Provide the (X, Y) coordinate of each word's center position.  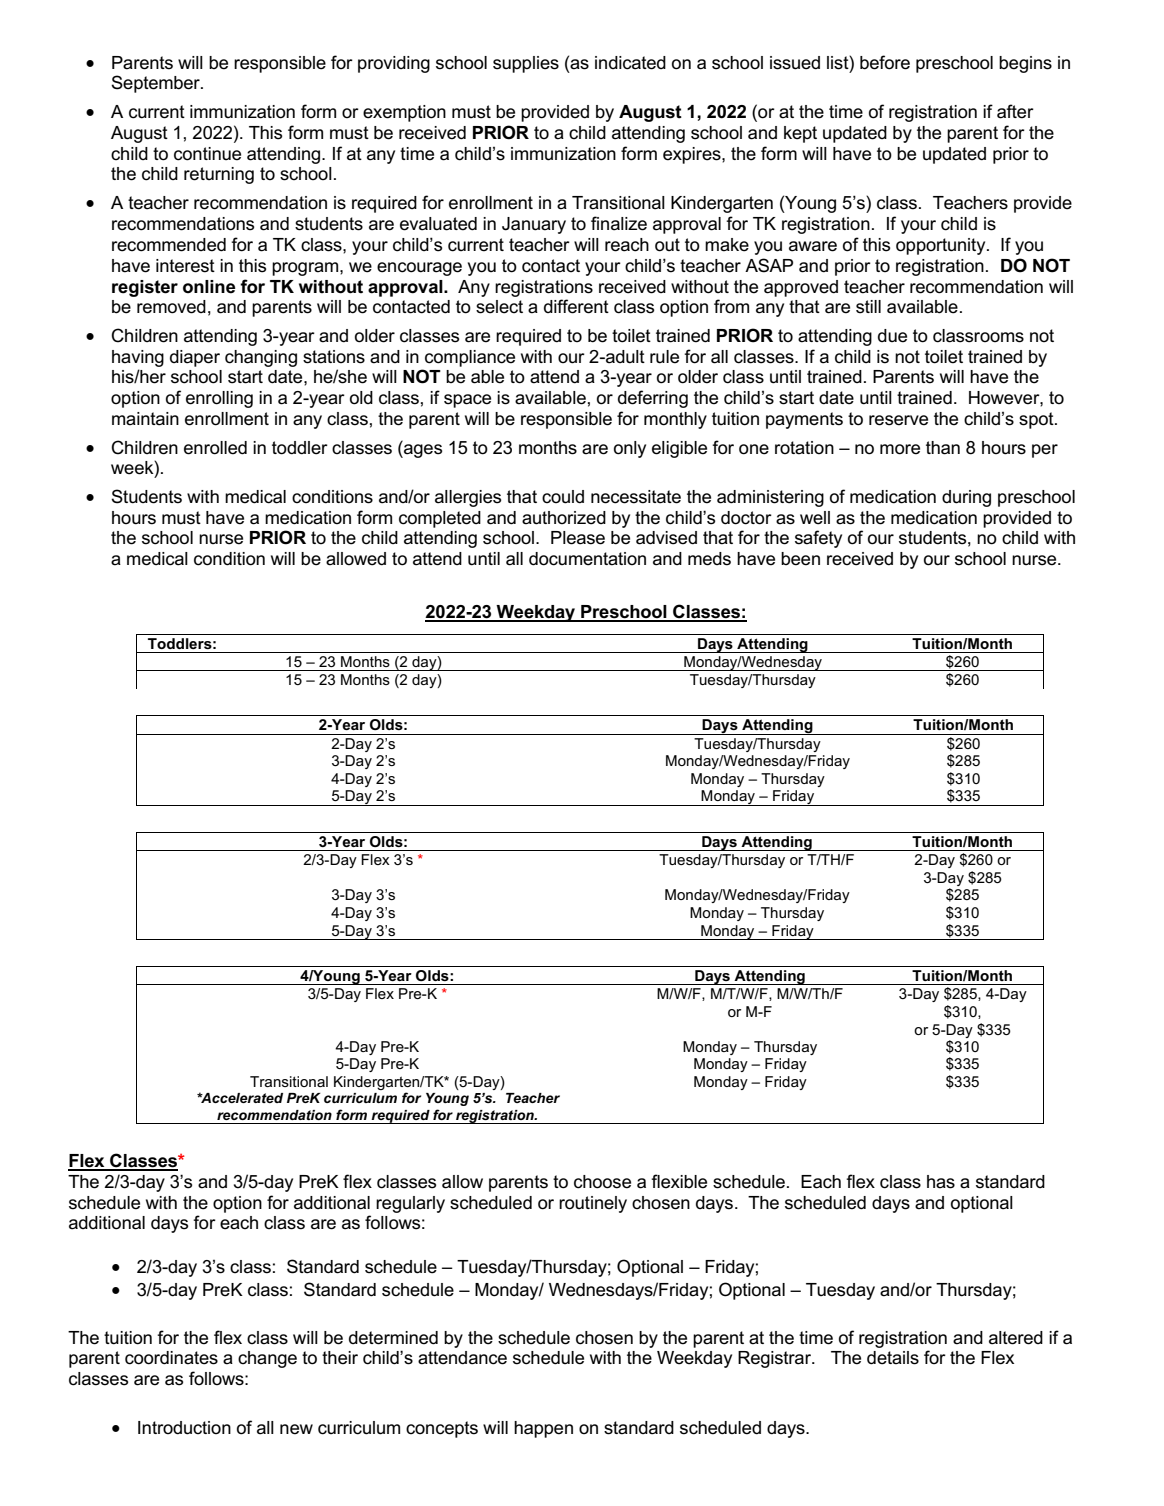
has (941, 1182)
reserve (898, 420)
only (630, 449)
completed (440, 519)
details (893, 1358)
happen (543, 1429)
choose (602, 1182)
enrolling (219, 399)
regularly (410, 1204)
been (800, 559)
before (885, 62)
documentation (587, 559)
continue (207, 154)
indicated (630, 63)
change (267, 1359)
